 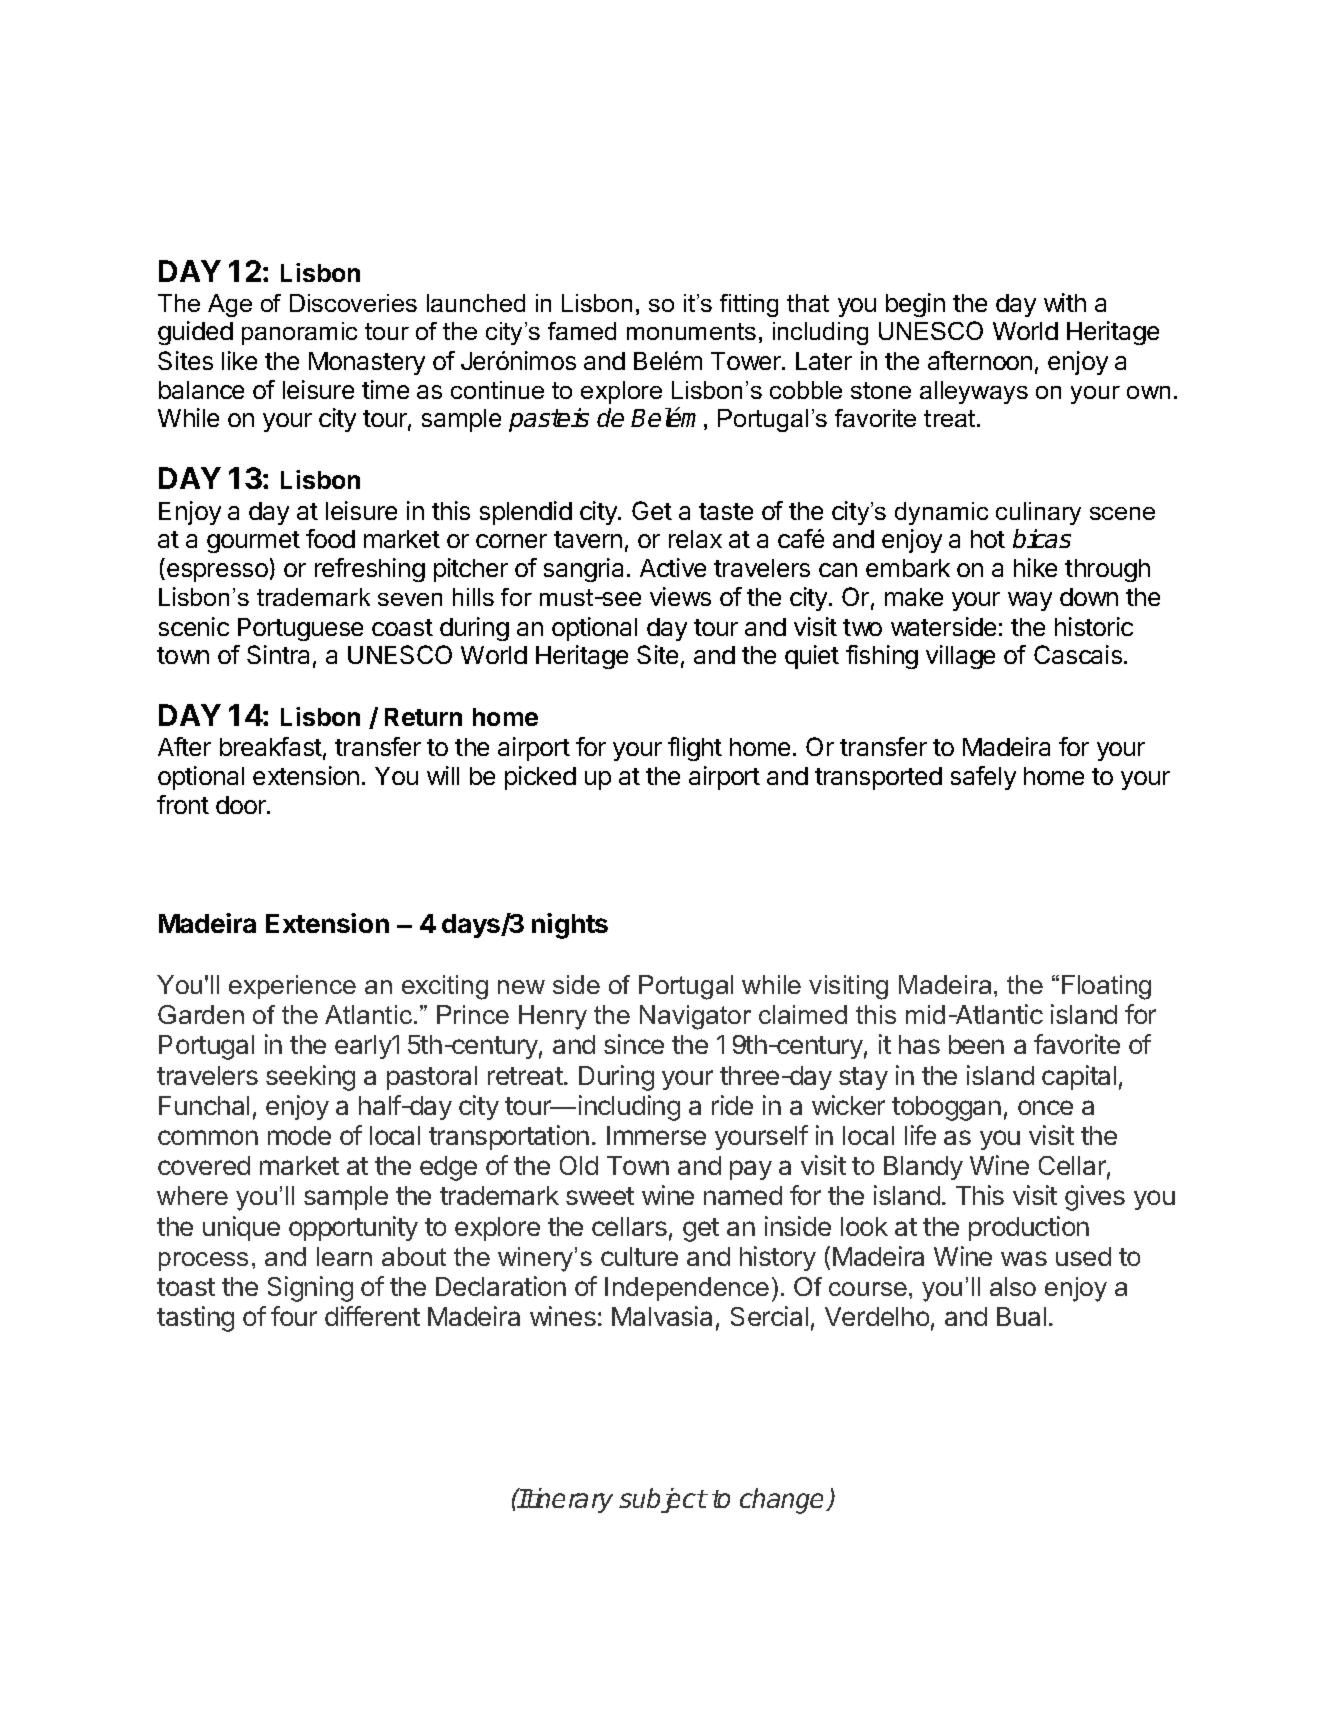 I want to click on panoramic, so click(x=299, y=333).
